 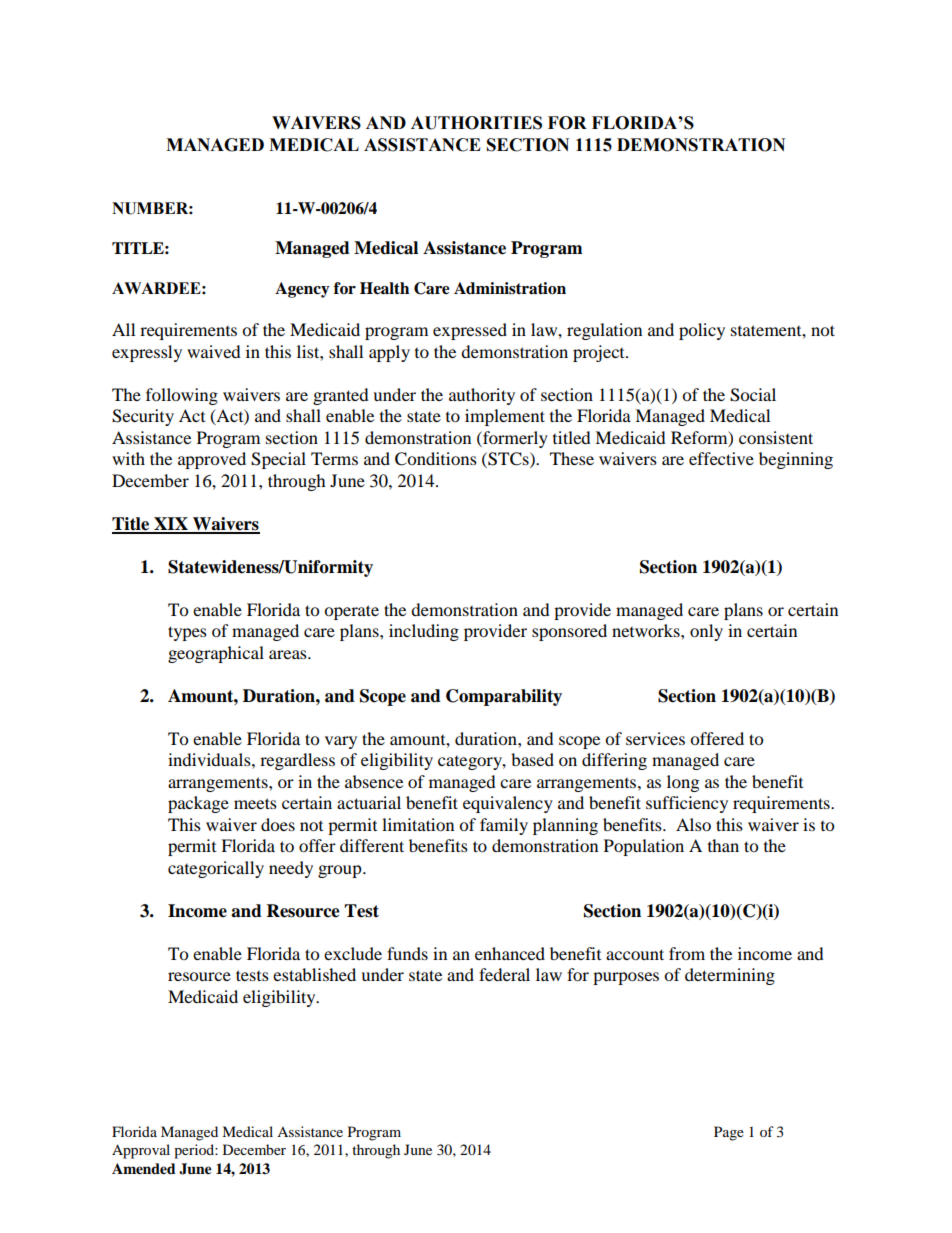 I want to click on approved, so click(x=212, y=460).
